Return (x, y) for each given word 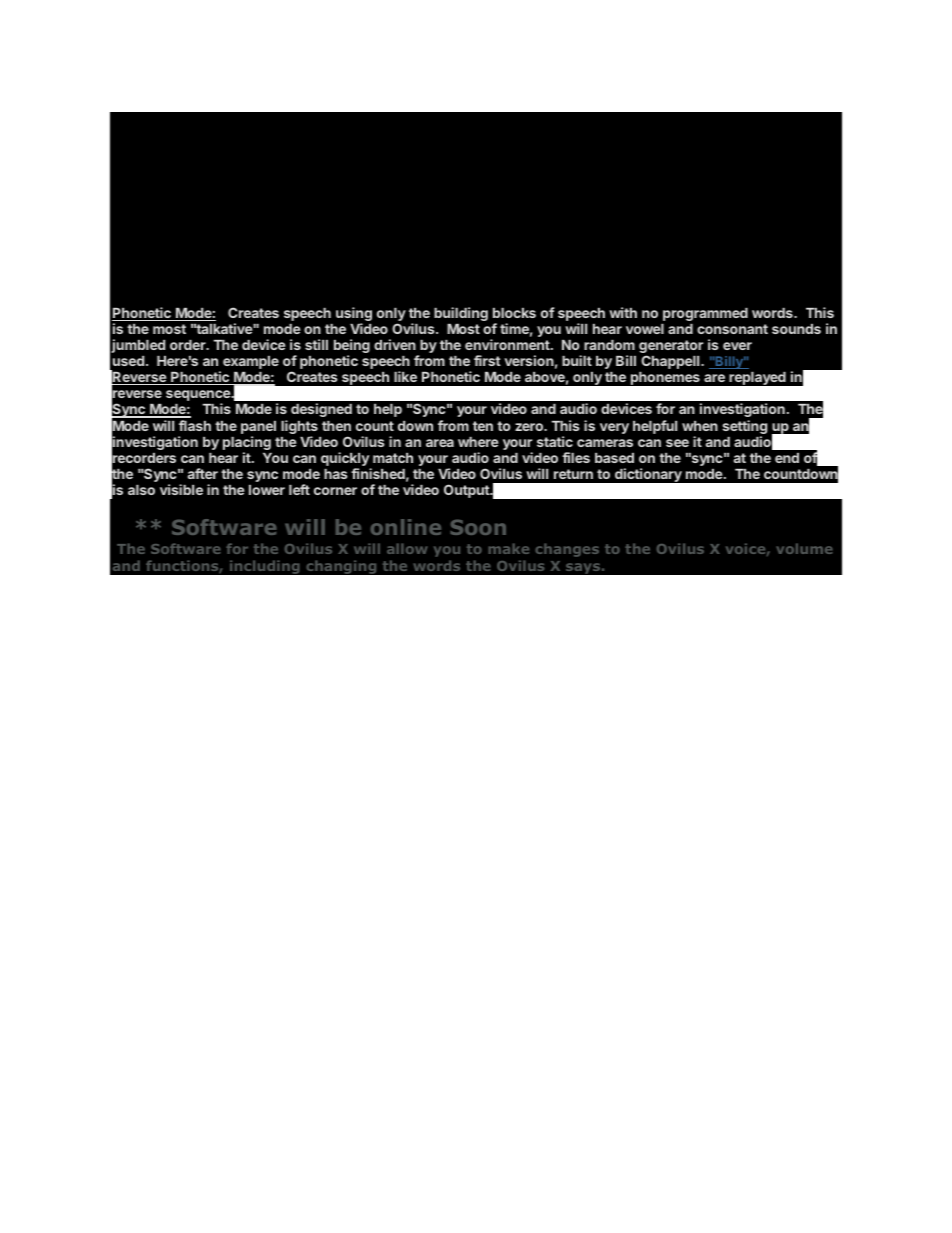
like (405, 376)
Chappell (671, 362)
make (508, 548)
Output (467, 491)
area (440, 443)
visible (181, 489)
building (461, 314)
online (406, 527)
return (573, 474)
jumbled (138, 346)
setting (744, 428)
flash (195, 425)
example (251, 362)
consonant (732, 329)
